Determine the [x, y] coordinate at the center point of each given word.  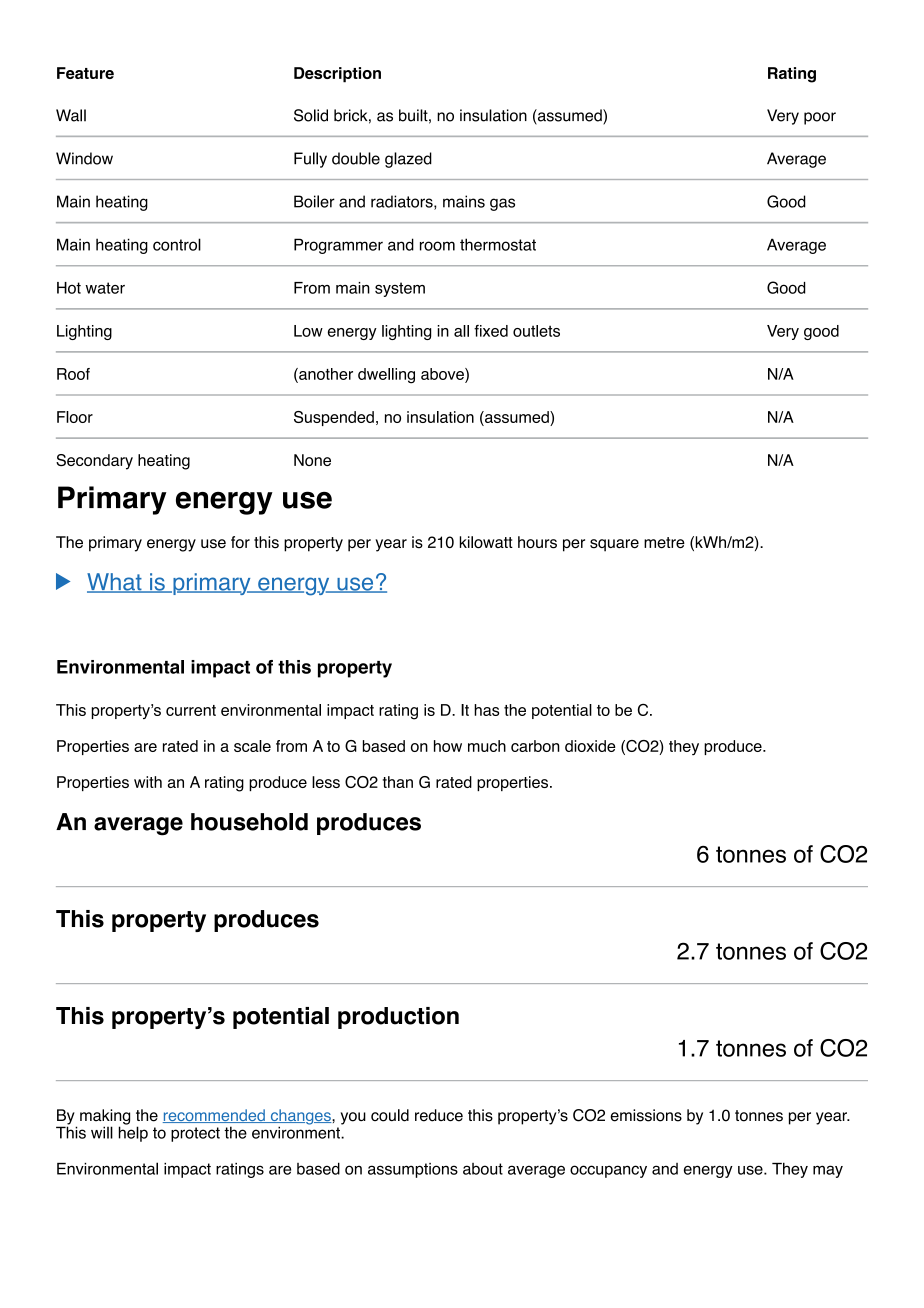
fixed [491, 331]
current [191, 710]
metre [664, 542]
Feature [85, 73]
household [249, 822]
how [448, 746]
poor [820, 118]
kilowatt [486, 542]
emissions [646, 1115]
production [398, 1018]
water [105, 288]
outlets [536, 331]
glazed [408, 160]
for [240, 542]
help [133, 1133]
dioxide [590, 746]
